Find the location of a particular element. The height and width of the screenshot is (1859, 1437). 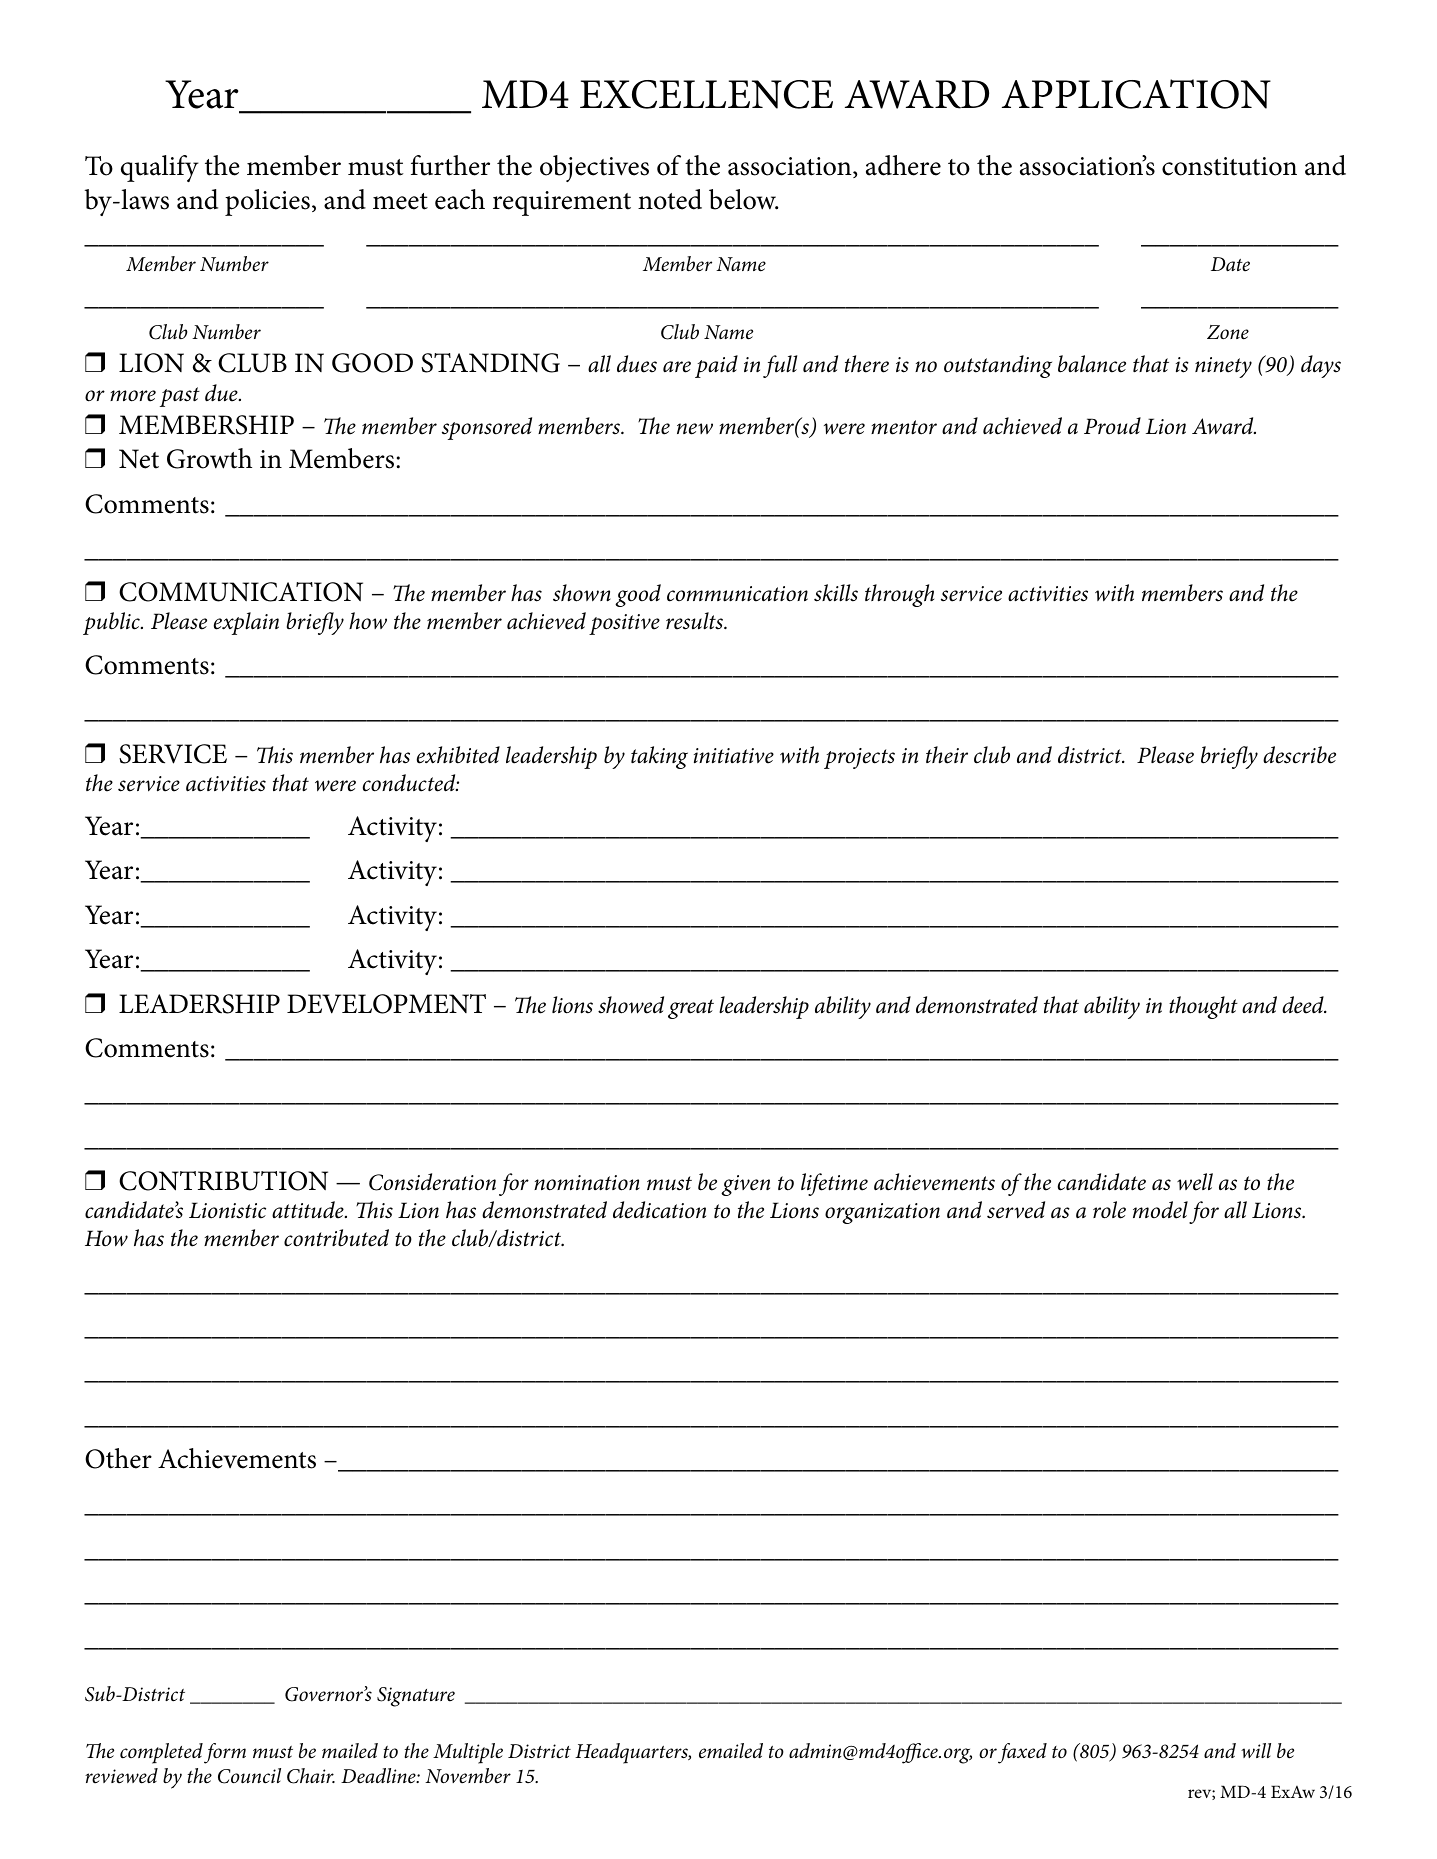

will is located at coordinates (1256, 1750).
